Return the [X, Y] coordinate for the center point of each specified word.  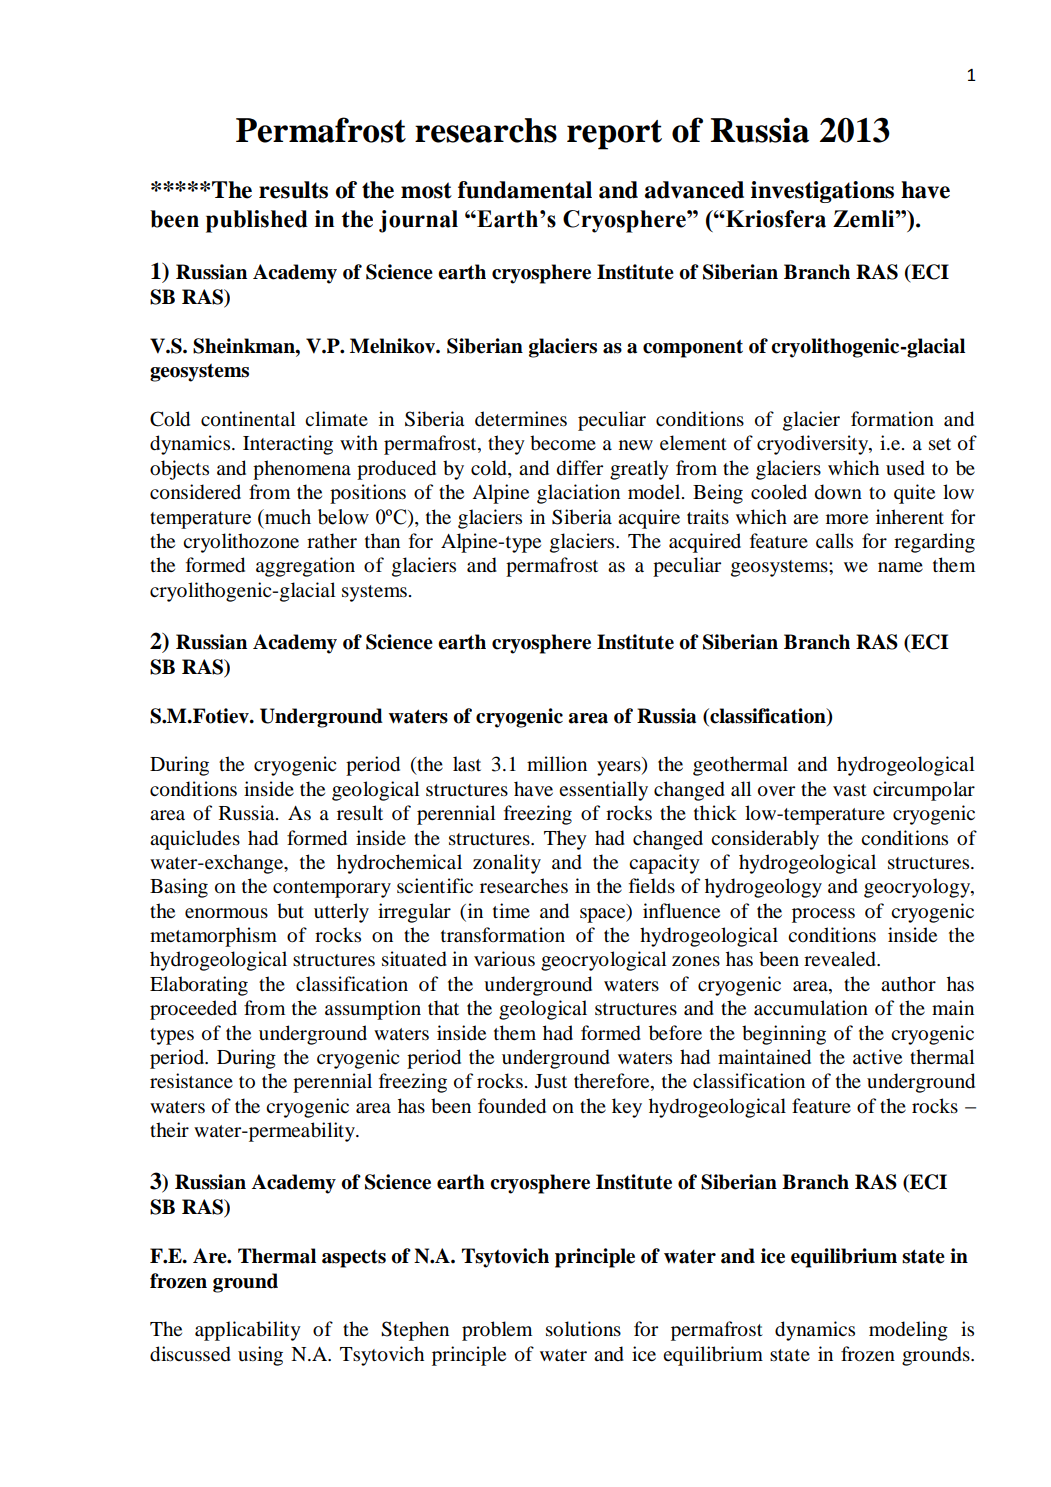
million [557, 764]
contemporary [332, 889]
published [257, 221]
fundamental [525, 190]
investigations [822, 192]
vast [850, 790]
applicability [248, 1331]
